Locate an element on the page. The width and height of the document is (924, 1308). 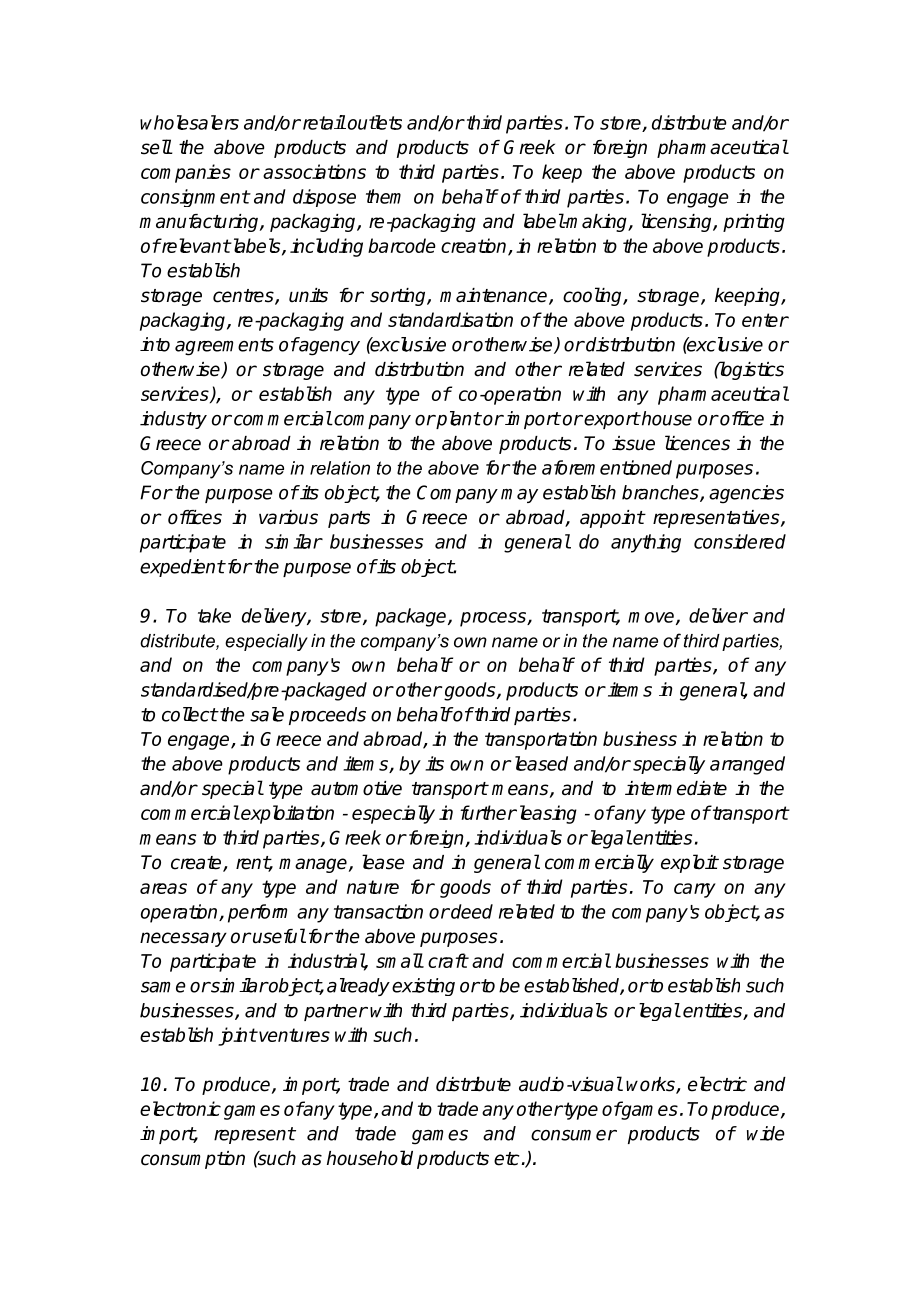
outlets is located at coordinates (375, 122).
